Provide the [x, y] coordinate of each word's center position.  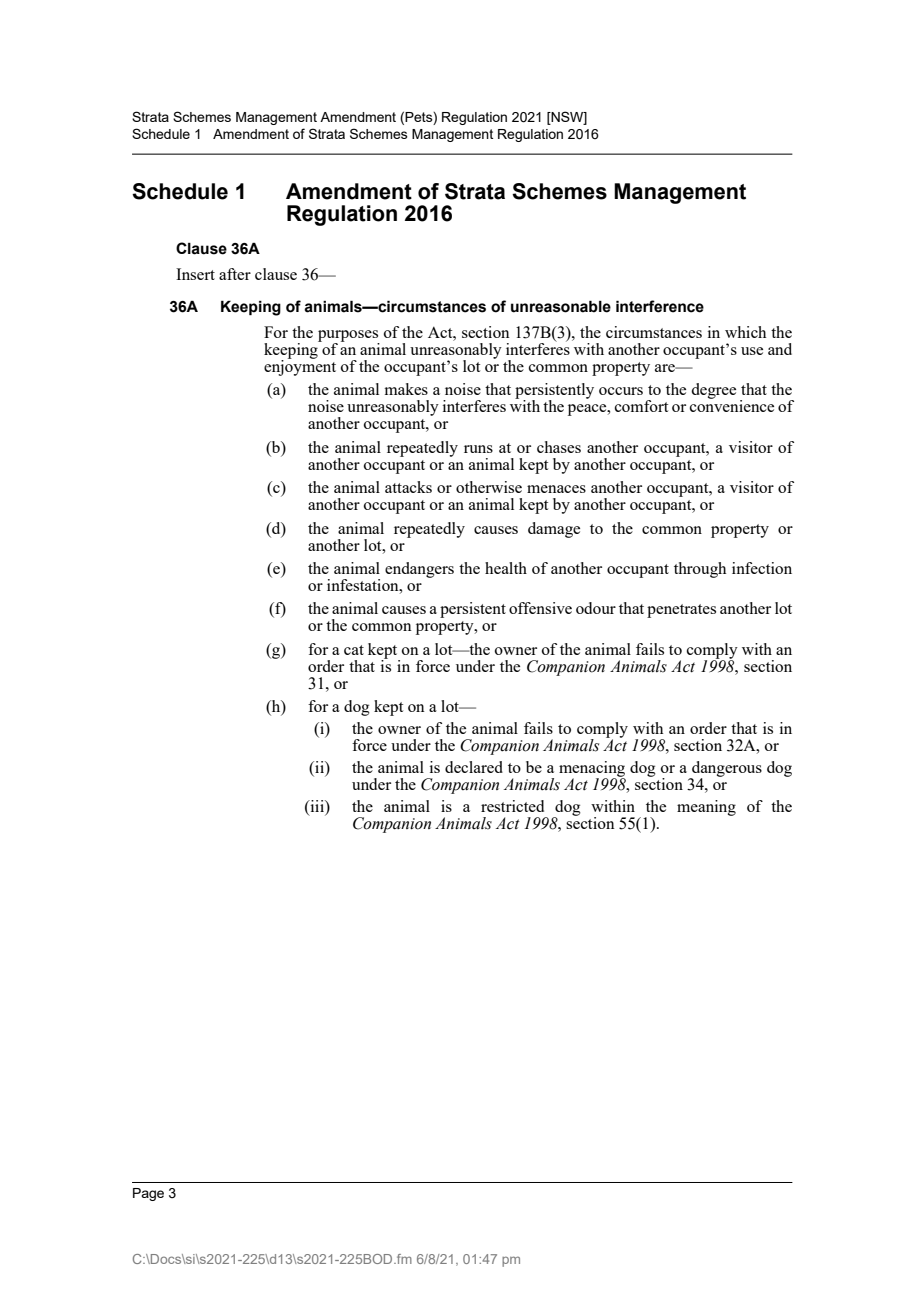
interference [660, 306]
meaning [706, 808]
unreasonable [561, 306]
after [235, 274]
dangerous [726, 770]
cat [354, 650]
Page [148, 1194]
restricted [512, 806]
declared [474, 767]
